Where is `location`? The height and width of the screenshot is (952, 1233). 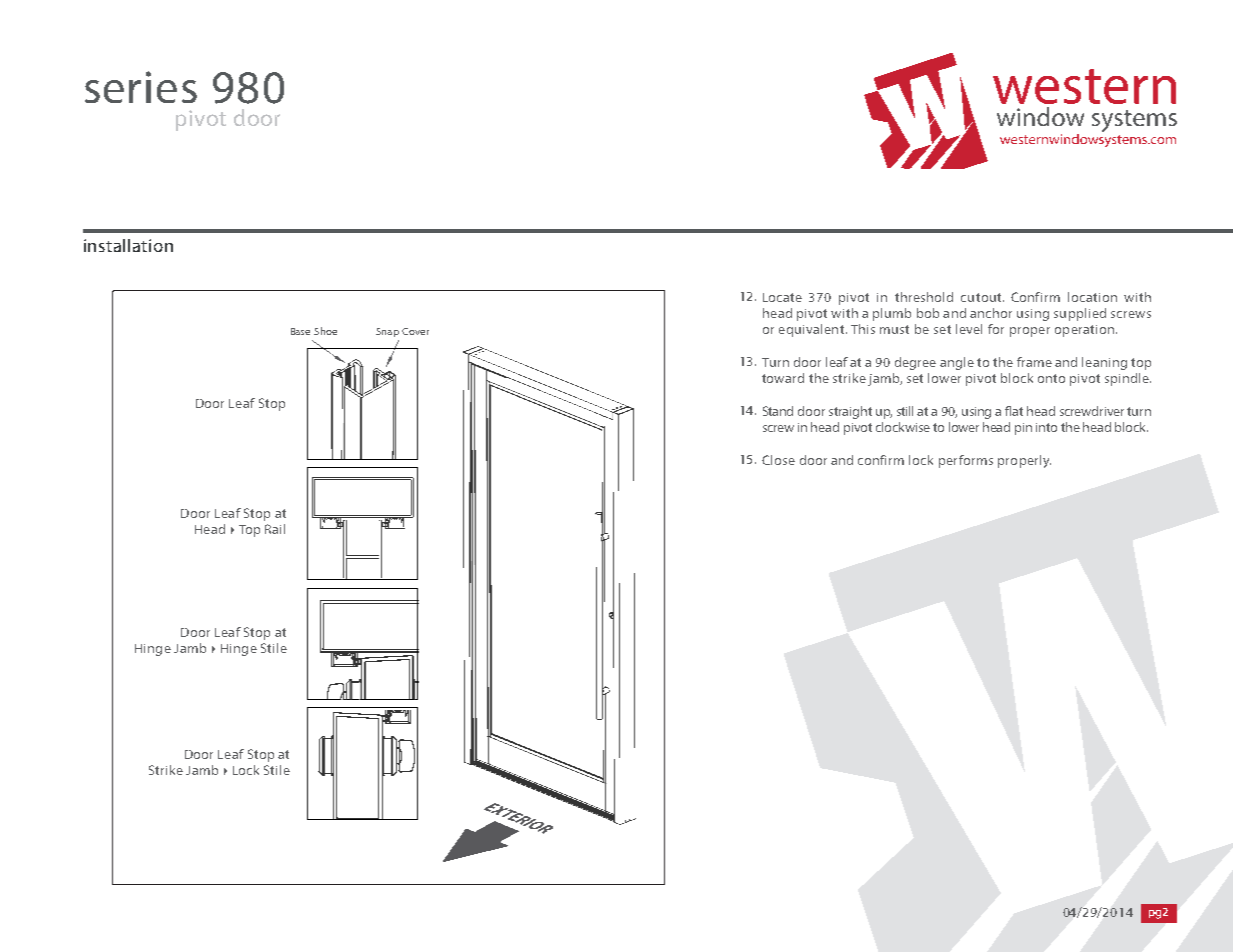
location is located at coordinates (1092, 297).
